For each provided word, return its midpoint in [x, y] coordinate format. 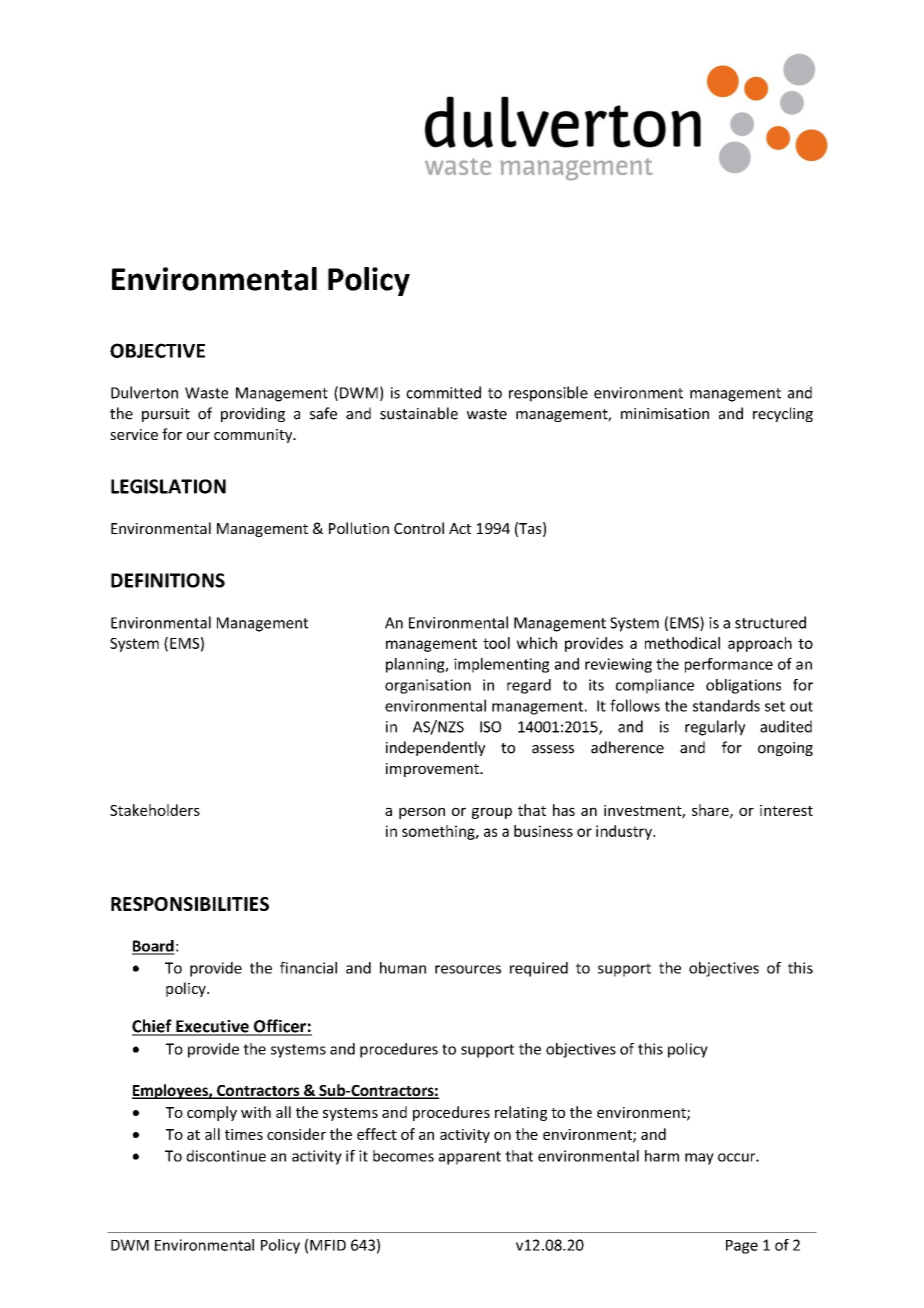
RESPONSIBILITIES [190, 904]
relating [521, 1113]
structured [770, 622]
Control [419, 528]
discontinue [226, 1156]
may [699, 1159]
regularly [715, 728]
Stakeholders [155, 810]
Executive [212, 1027]
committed [443, 392]
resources [468, 969]
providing [253, 414]
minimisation [665, 414]
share [711, 811]
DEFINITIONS [168, 580]
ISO [490, 727]
